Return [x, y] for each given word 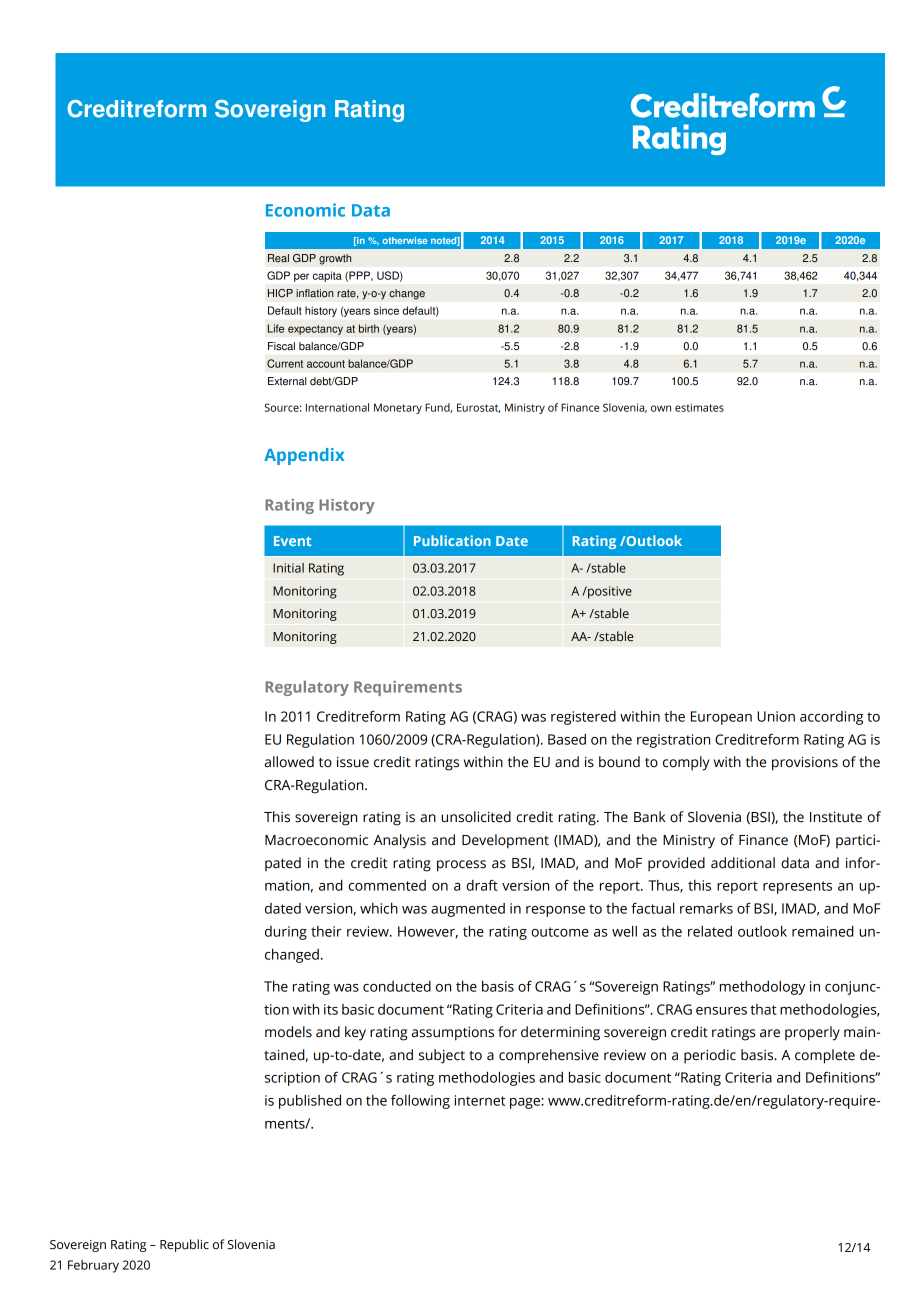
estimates [699, 407]
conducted [397, 986]
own [661, 408]
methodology [763, 988]
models [288, 1032]
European [721, 718]
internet [480, 1100]
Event [292, 541]
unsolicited [476, 817]
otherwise [405, 240]
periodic [710, 1056]
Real [278, 258]
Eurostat [478, 408]
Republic [184, 1245]
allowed [289, 762]
